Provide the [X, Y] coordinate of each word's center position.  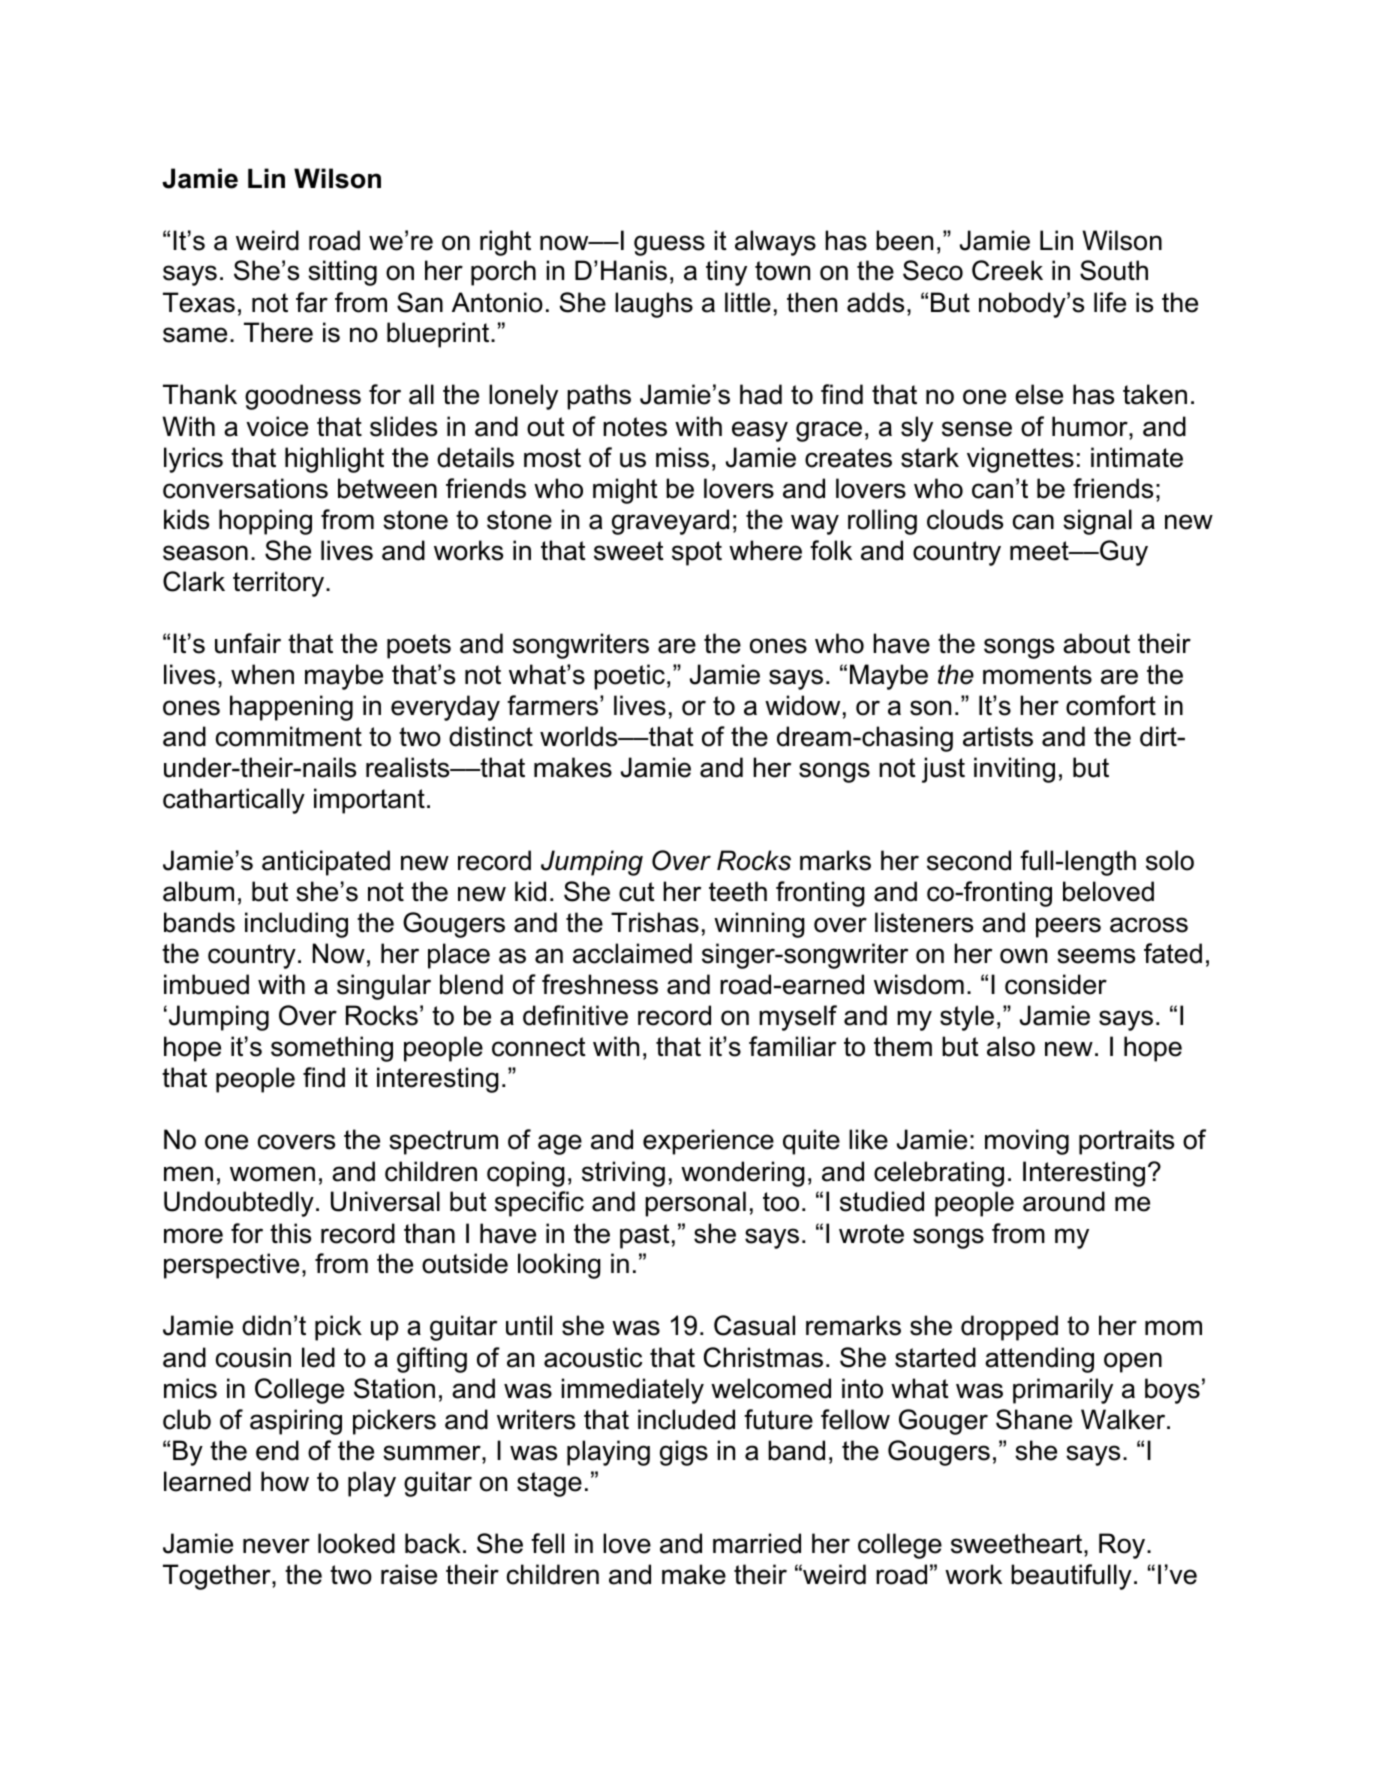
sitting [342, 273]
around [1064, 1201]
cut [637, 892]
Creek [1007, 270]
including [296, 925]
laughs [654, 305]
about [1096, 643]
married [757, 1543]
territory [280, 584]
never [276, 1546]
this [290, 1233]
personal [695, 1204]
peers [1068, 927]
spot [697, 553]
